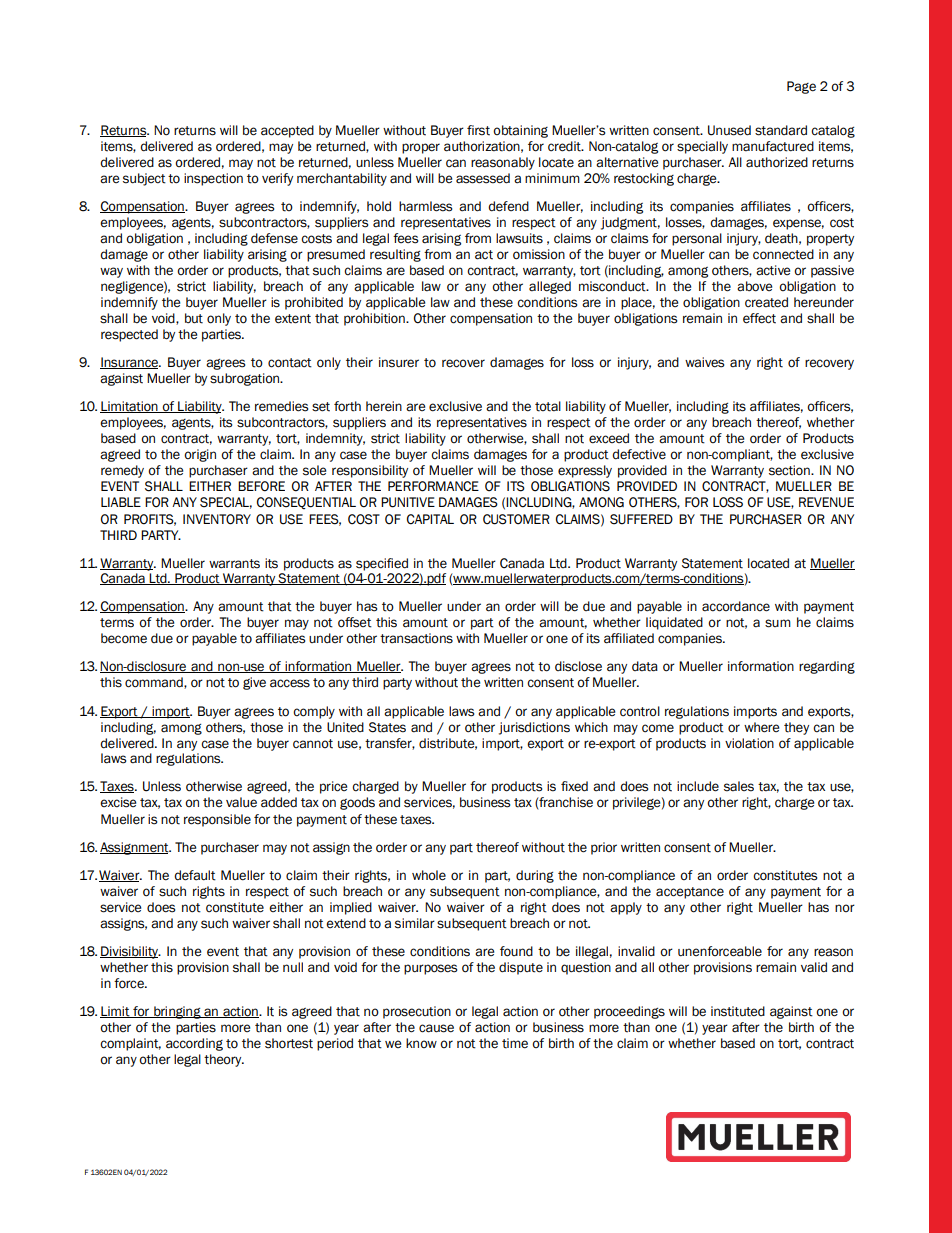 The image size is (952, 1233). I want to click on time, so click(515, 1043).
